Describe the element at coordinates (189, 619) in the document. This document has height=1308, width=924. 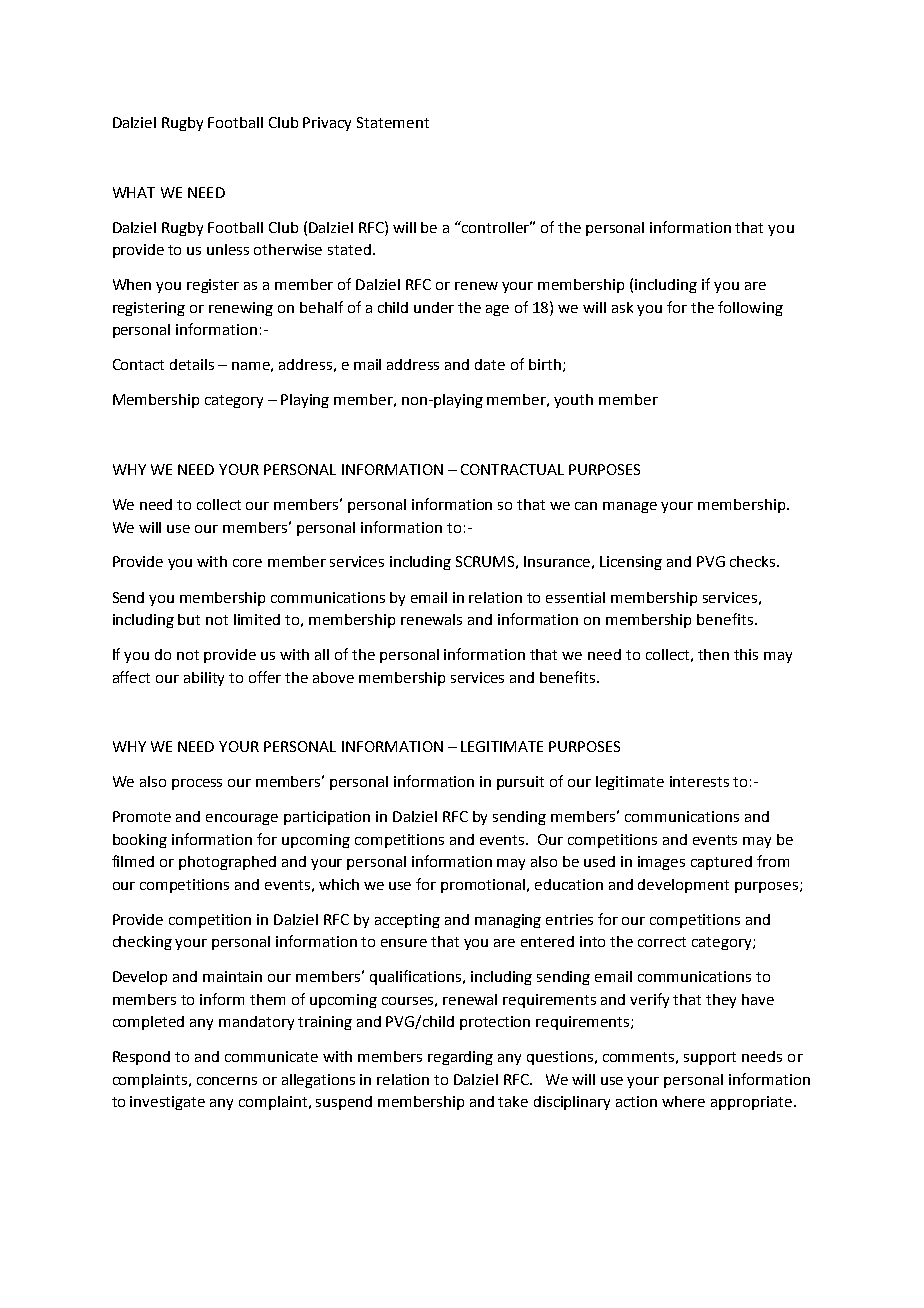
I see `but` at that location.
